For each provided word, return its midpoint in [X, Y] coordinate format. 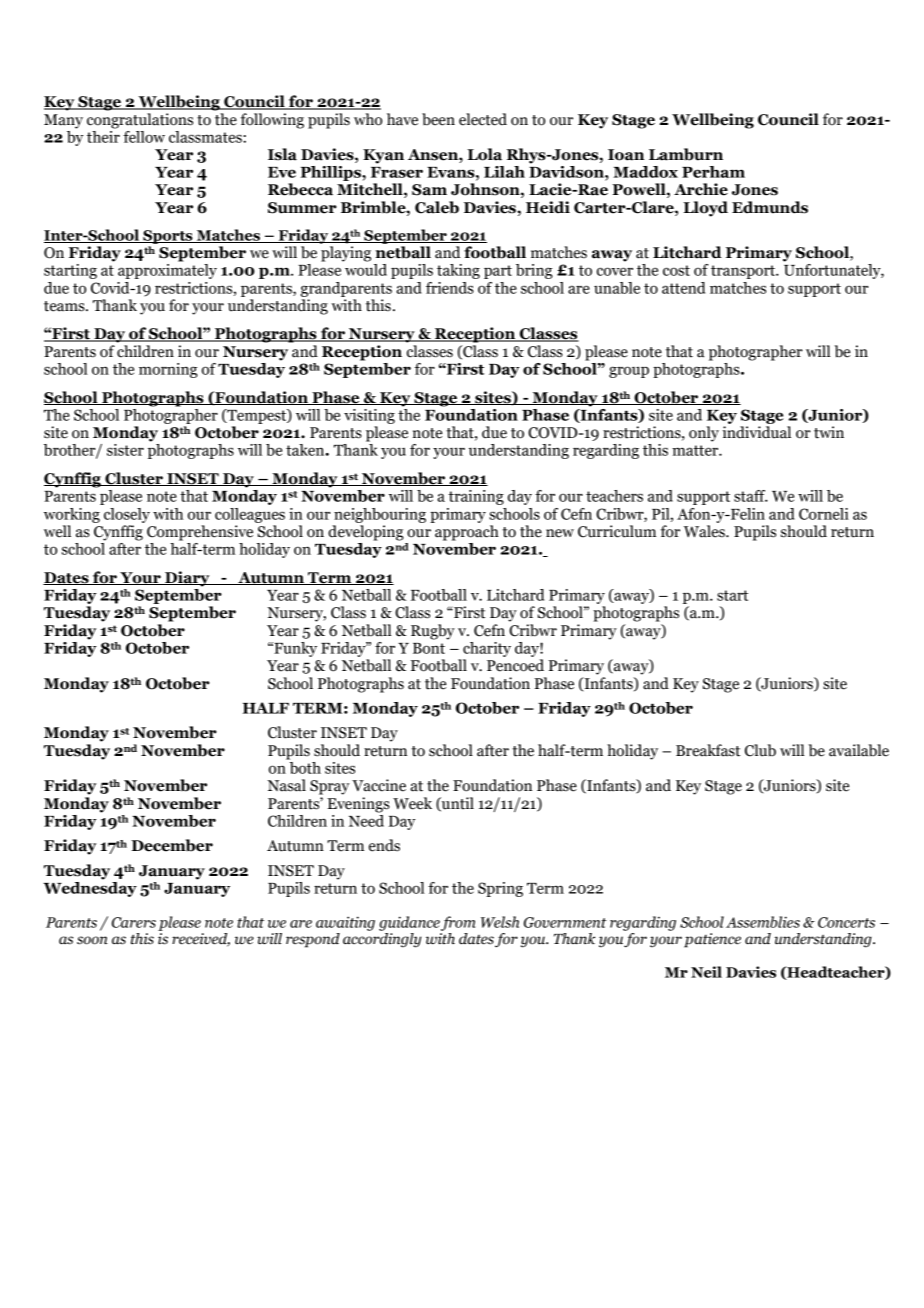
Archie [701, 189]
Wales [705, 531]
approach [467, 533]
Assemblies [763, 922]
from [458, 923]
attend [683, 288]
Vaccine [379, 785]
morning [168, 370]
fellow [144, 137]
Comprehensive [200, 533]
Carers [134, 922]
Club [760, 750]
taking [458, 271]
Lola [484, 154]
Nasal [286, 785]
